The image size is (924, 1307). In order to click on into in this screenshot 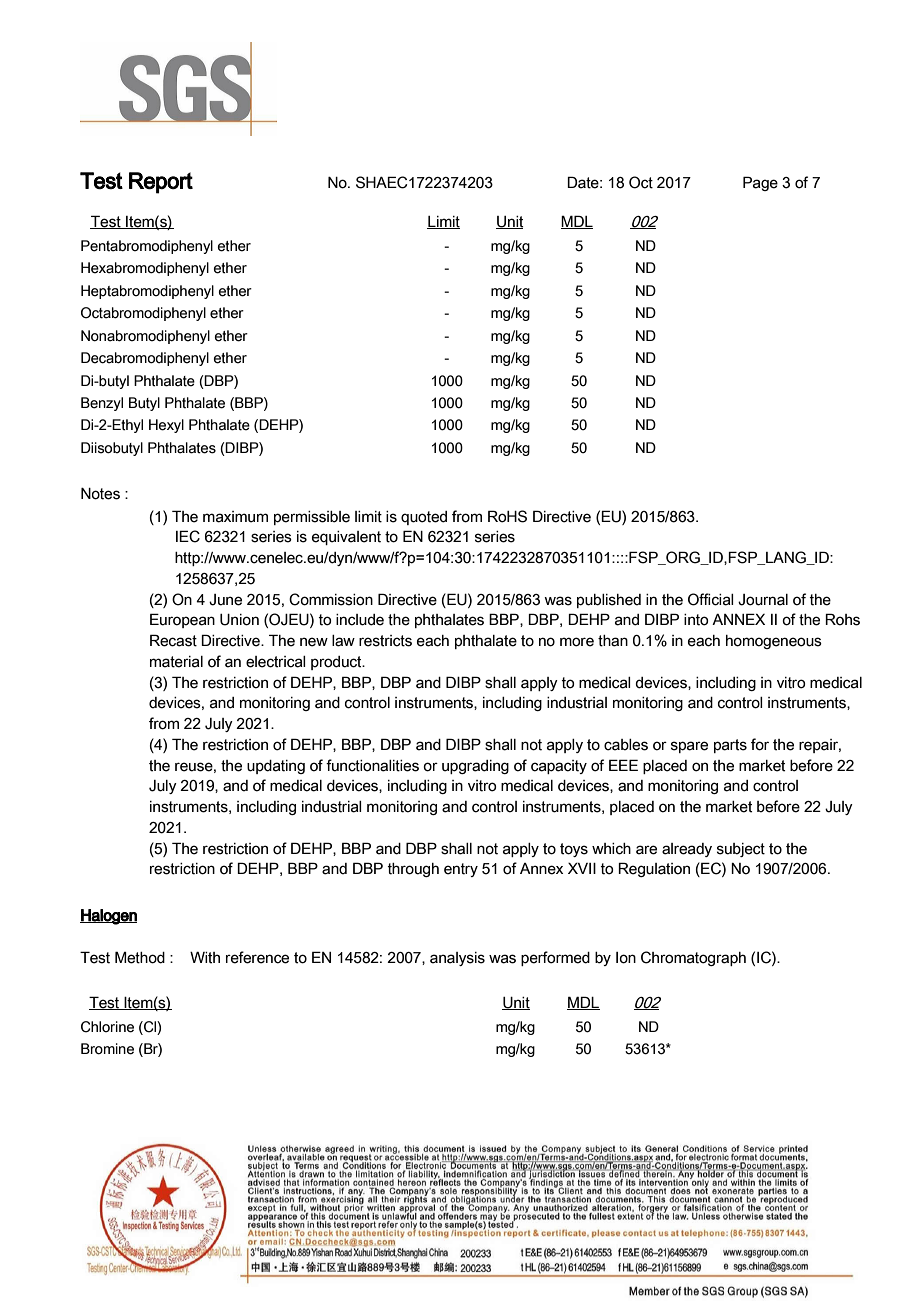, I will do `click(696, 620)`.
